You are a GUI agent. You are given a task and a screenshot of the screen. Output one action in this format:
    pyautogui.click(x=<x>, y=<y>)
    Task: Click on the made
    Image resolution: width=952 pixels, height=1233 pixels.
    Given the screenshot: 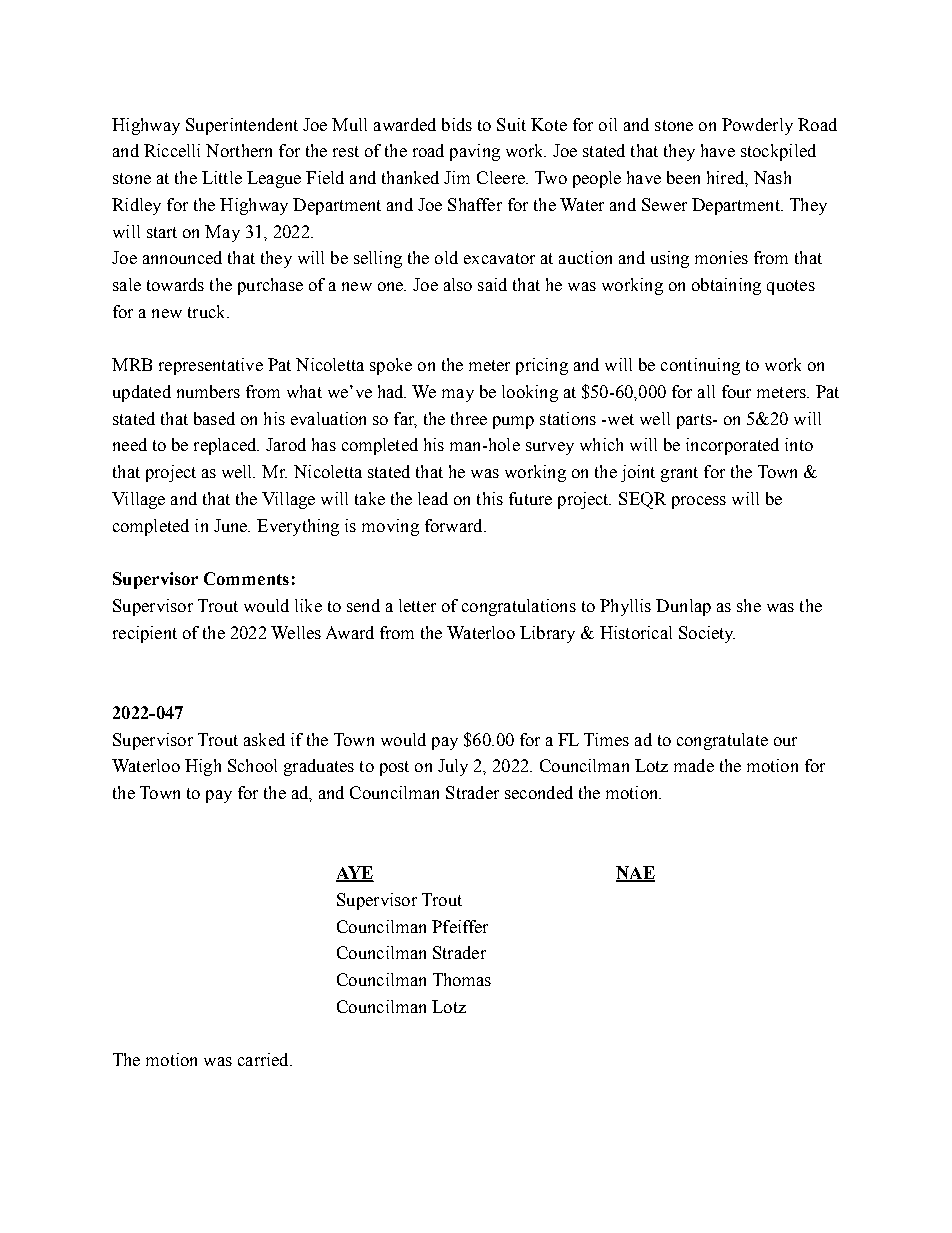 What is the action you would take?
    pyautogui.click(x=694, y=765)
